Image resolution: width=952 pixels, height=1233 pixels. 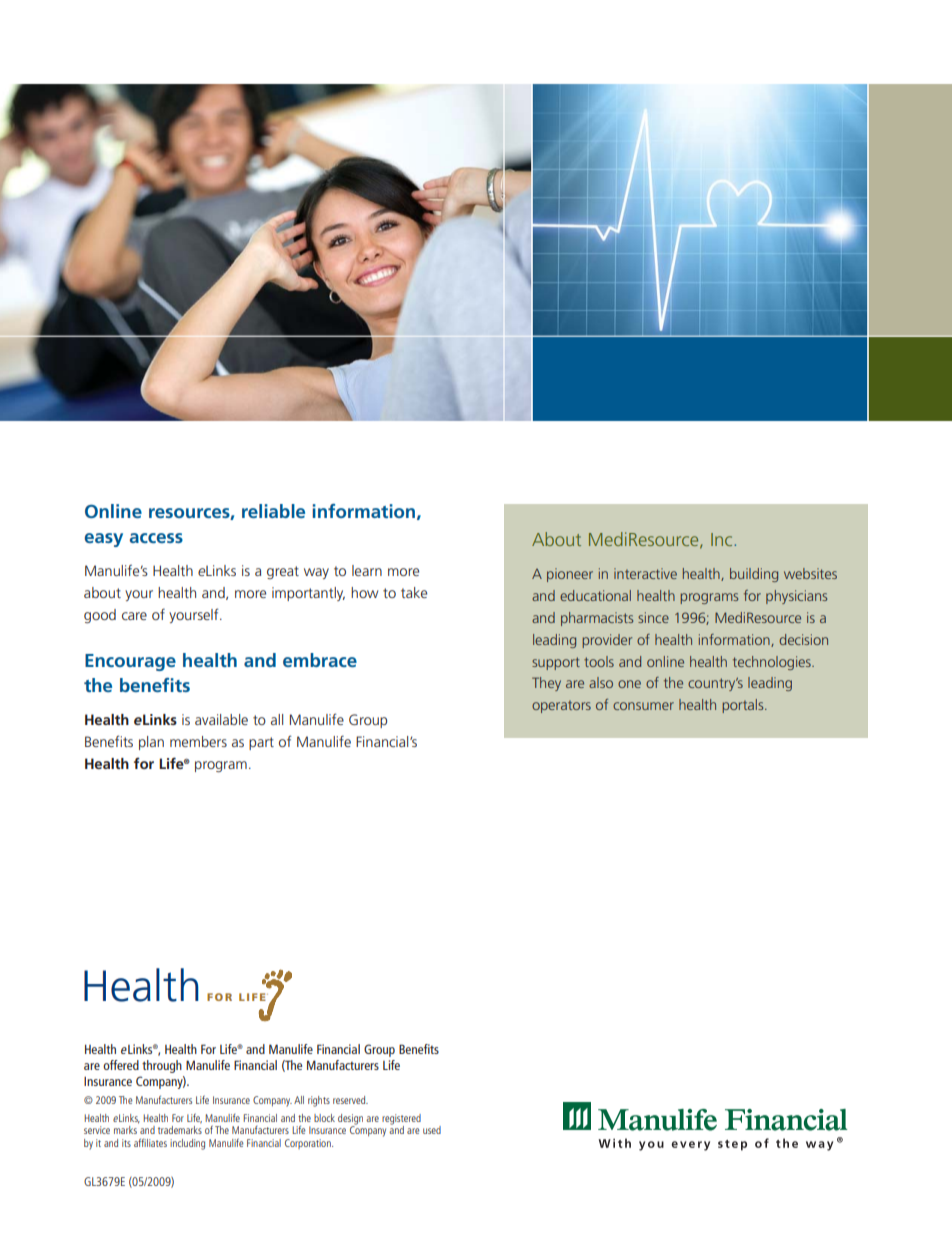 I want to click on including, so click(x=187, y=1144).
